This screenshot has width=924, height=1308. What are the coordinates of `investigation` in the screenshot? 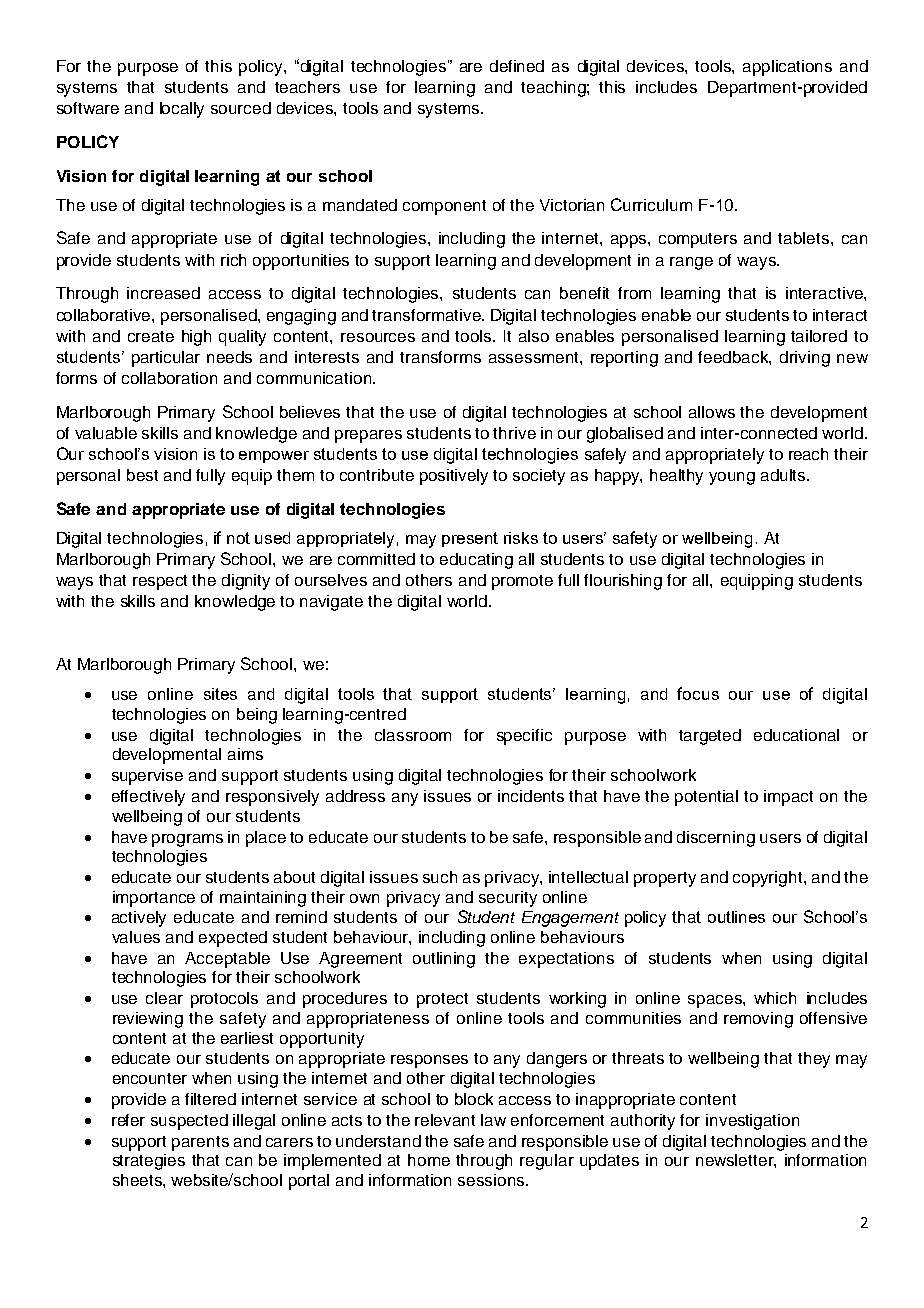 It's located at (752, 1122).
